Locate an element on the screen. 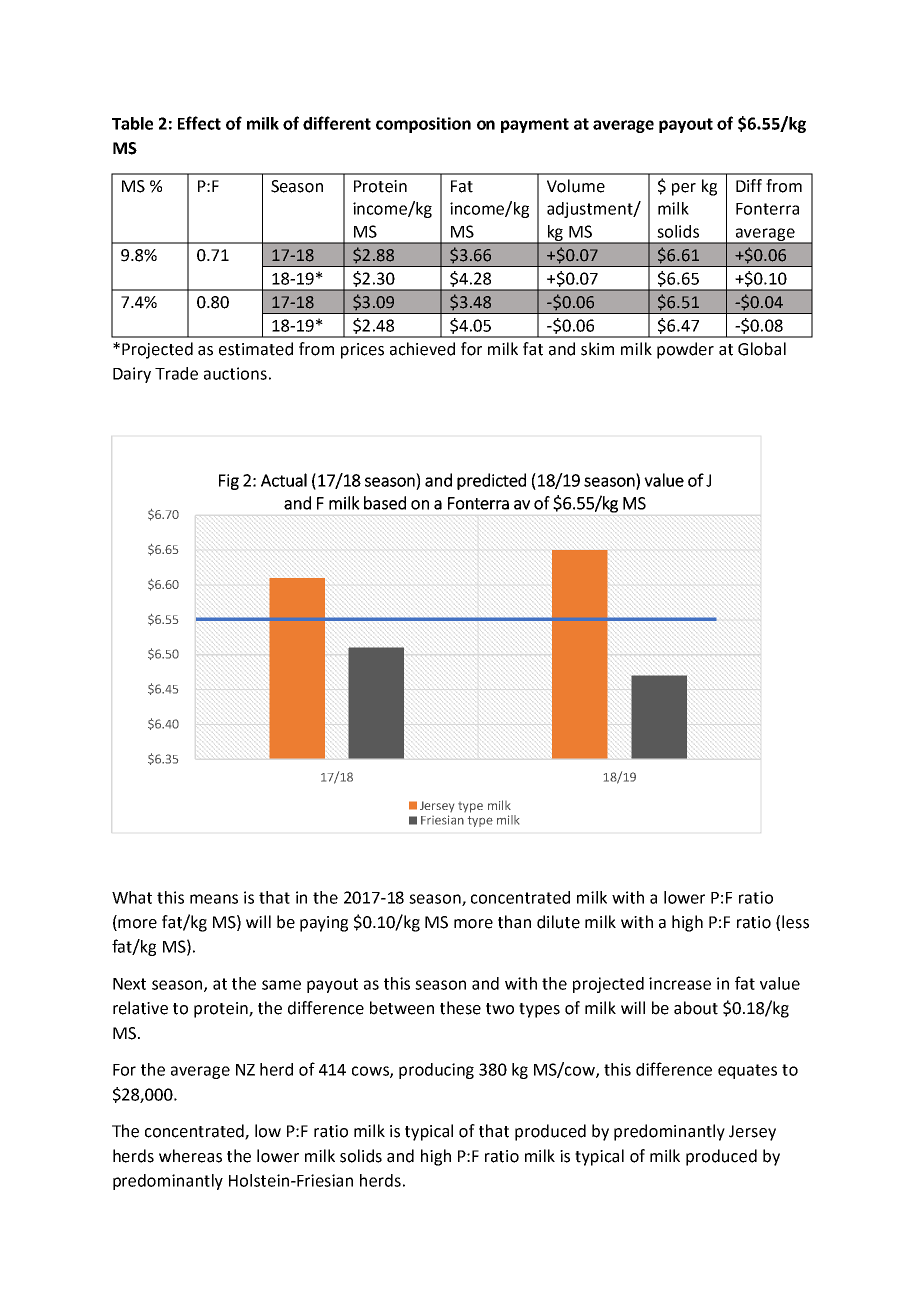 The width and height of the screenshot is (924, 1308). means is located at coordinates (214, 899).
